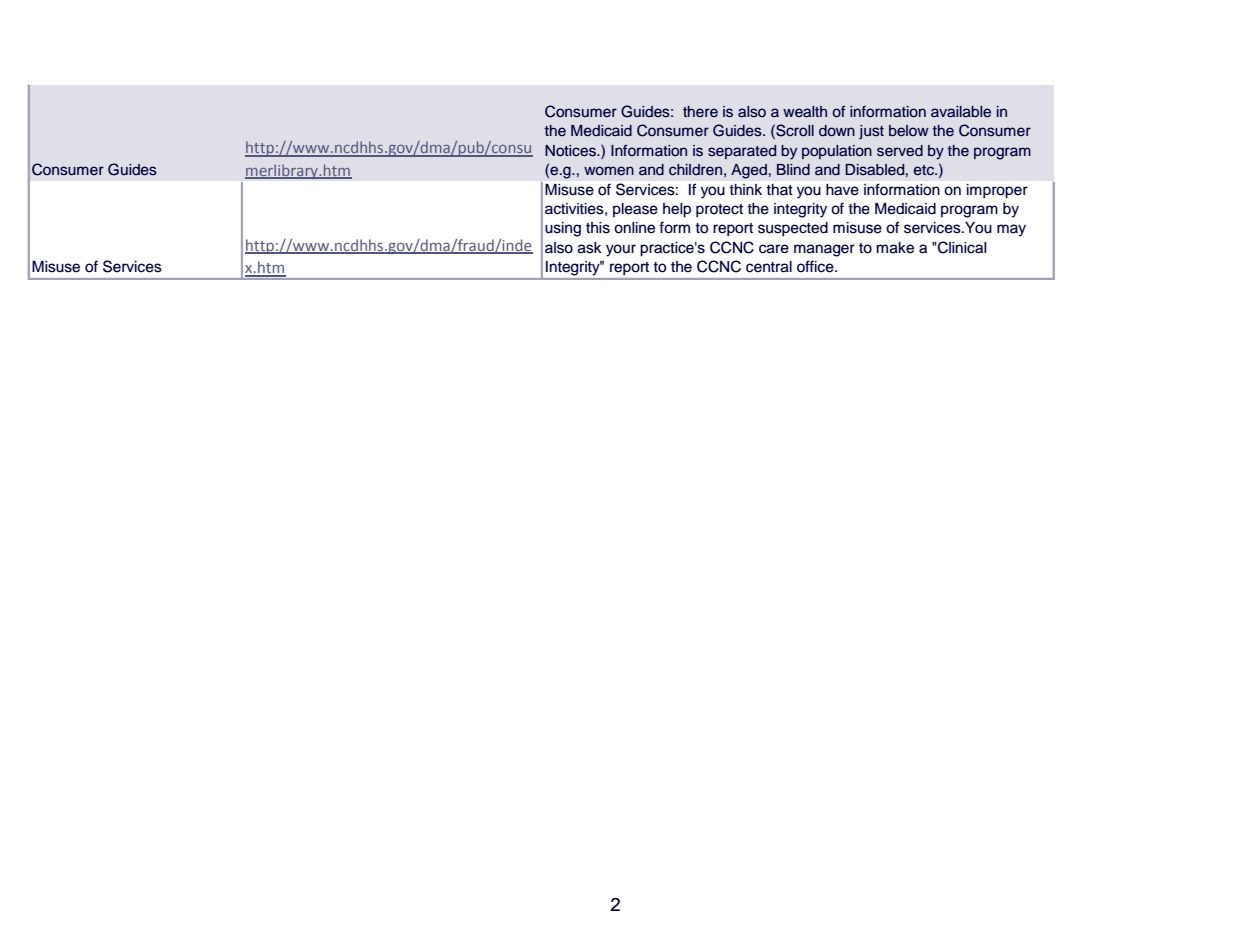  What do you see at coordinates (635, 210) in the page?
I see `please` at bounding box center [635, 210].
